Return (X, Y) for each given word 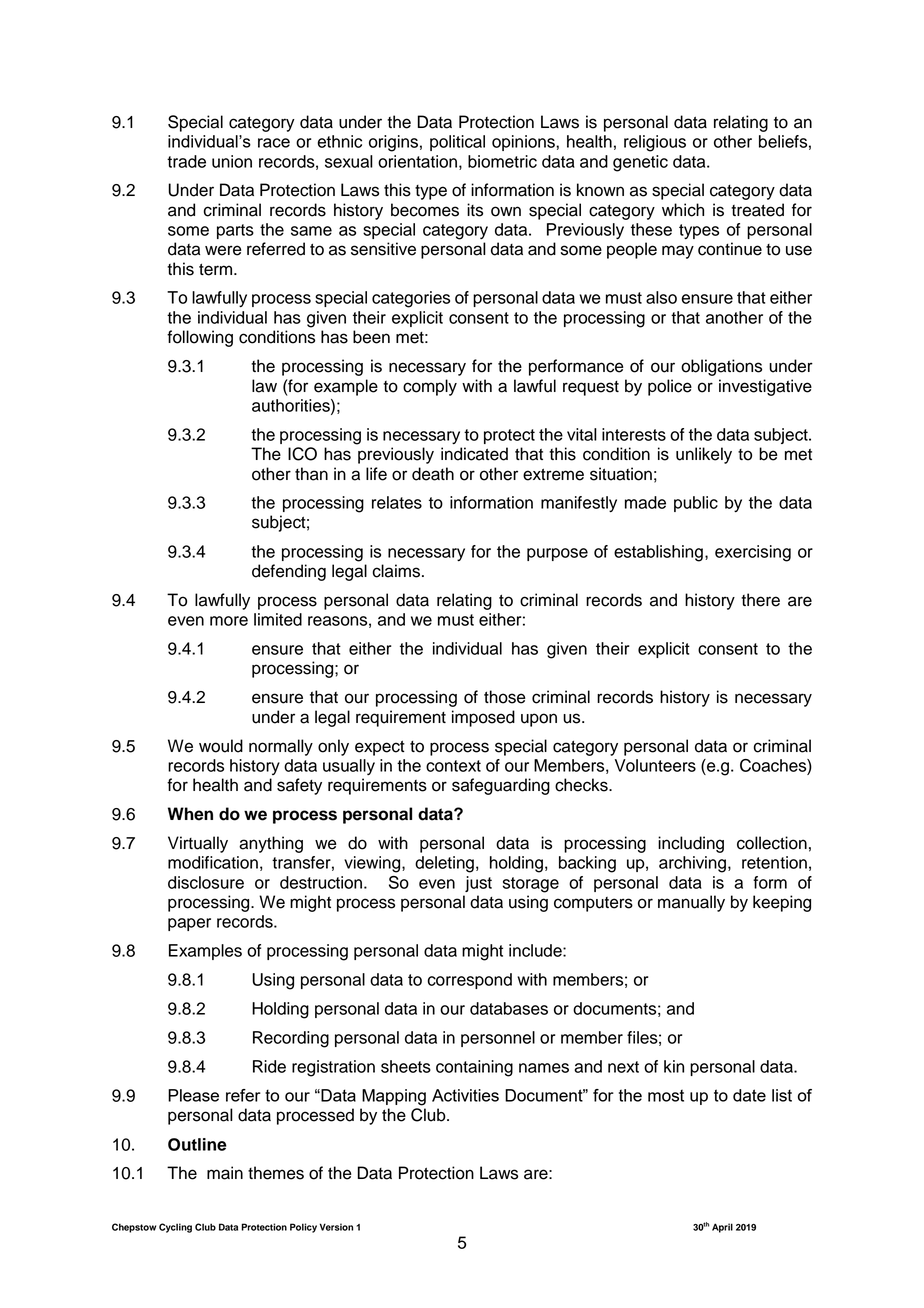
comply (430, 387)
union (232, 161)
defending (289, 572)
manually (691, 903)
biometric (502, 161)
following (200, 338)
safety (299, 786)
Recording (291, 1039)
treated (757, 210)
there (760, 600)
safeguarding (501, 786)
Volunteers (655, 765)
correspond (470, 981)
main (225, 1173)
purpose (557, 554)
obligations (721, 367)
